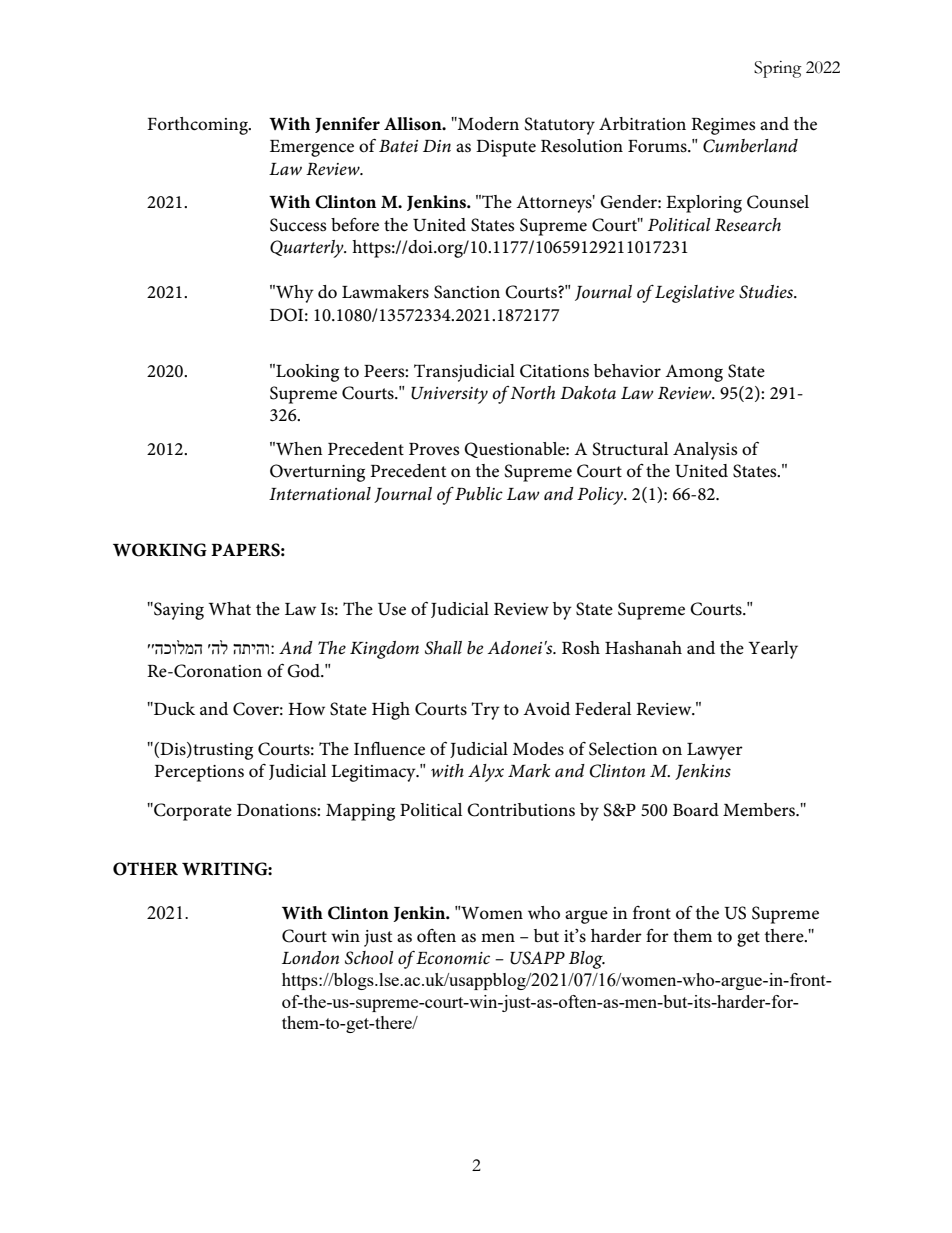  What do you see at coordinates (437, 146) in the document?
I see `Din` at bounding box center [437, 146].
